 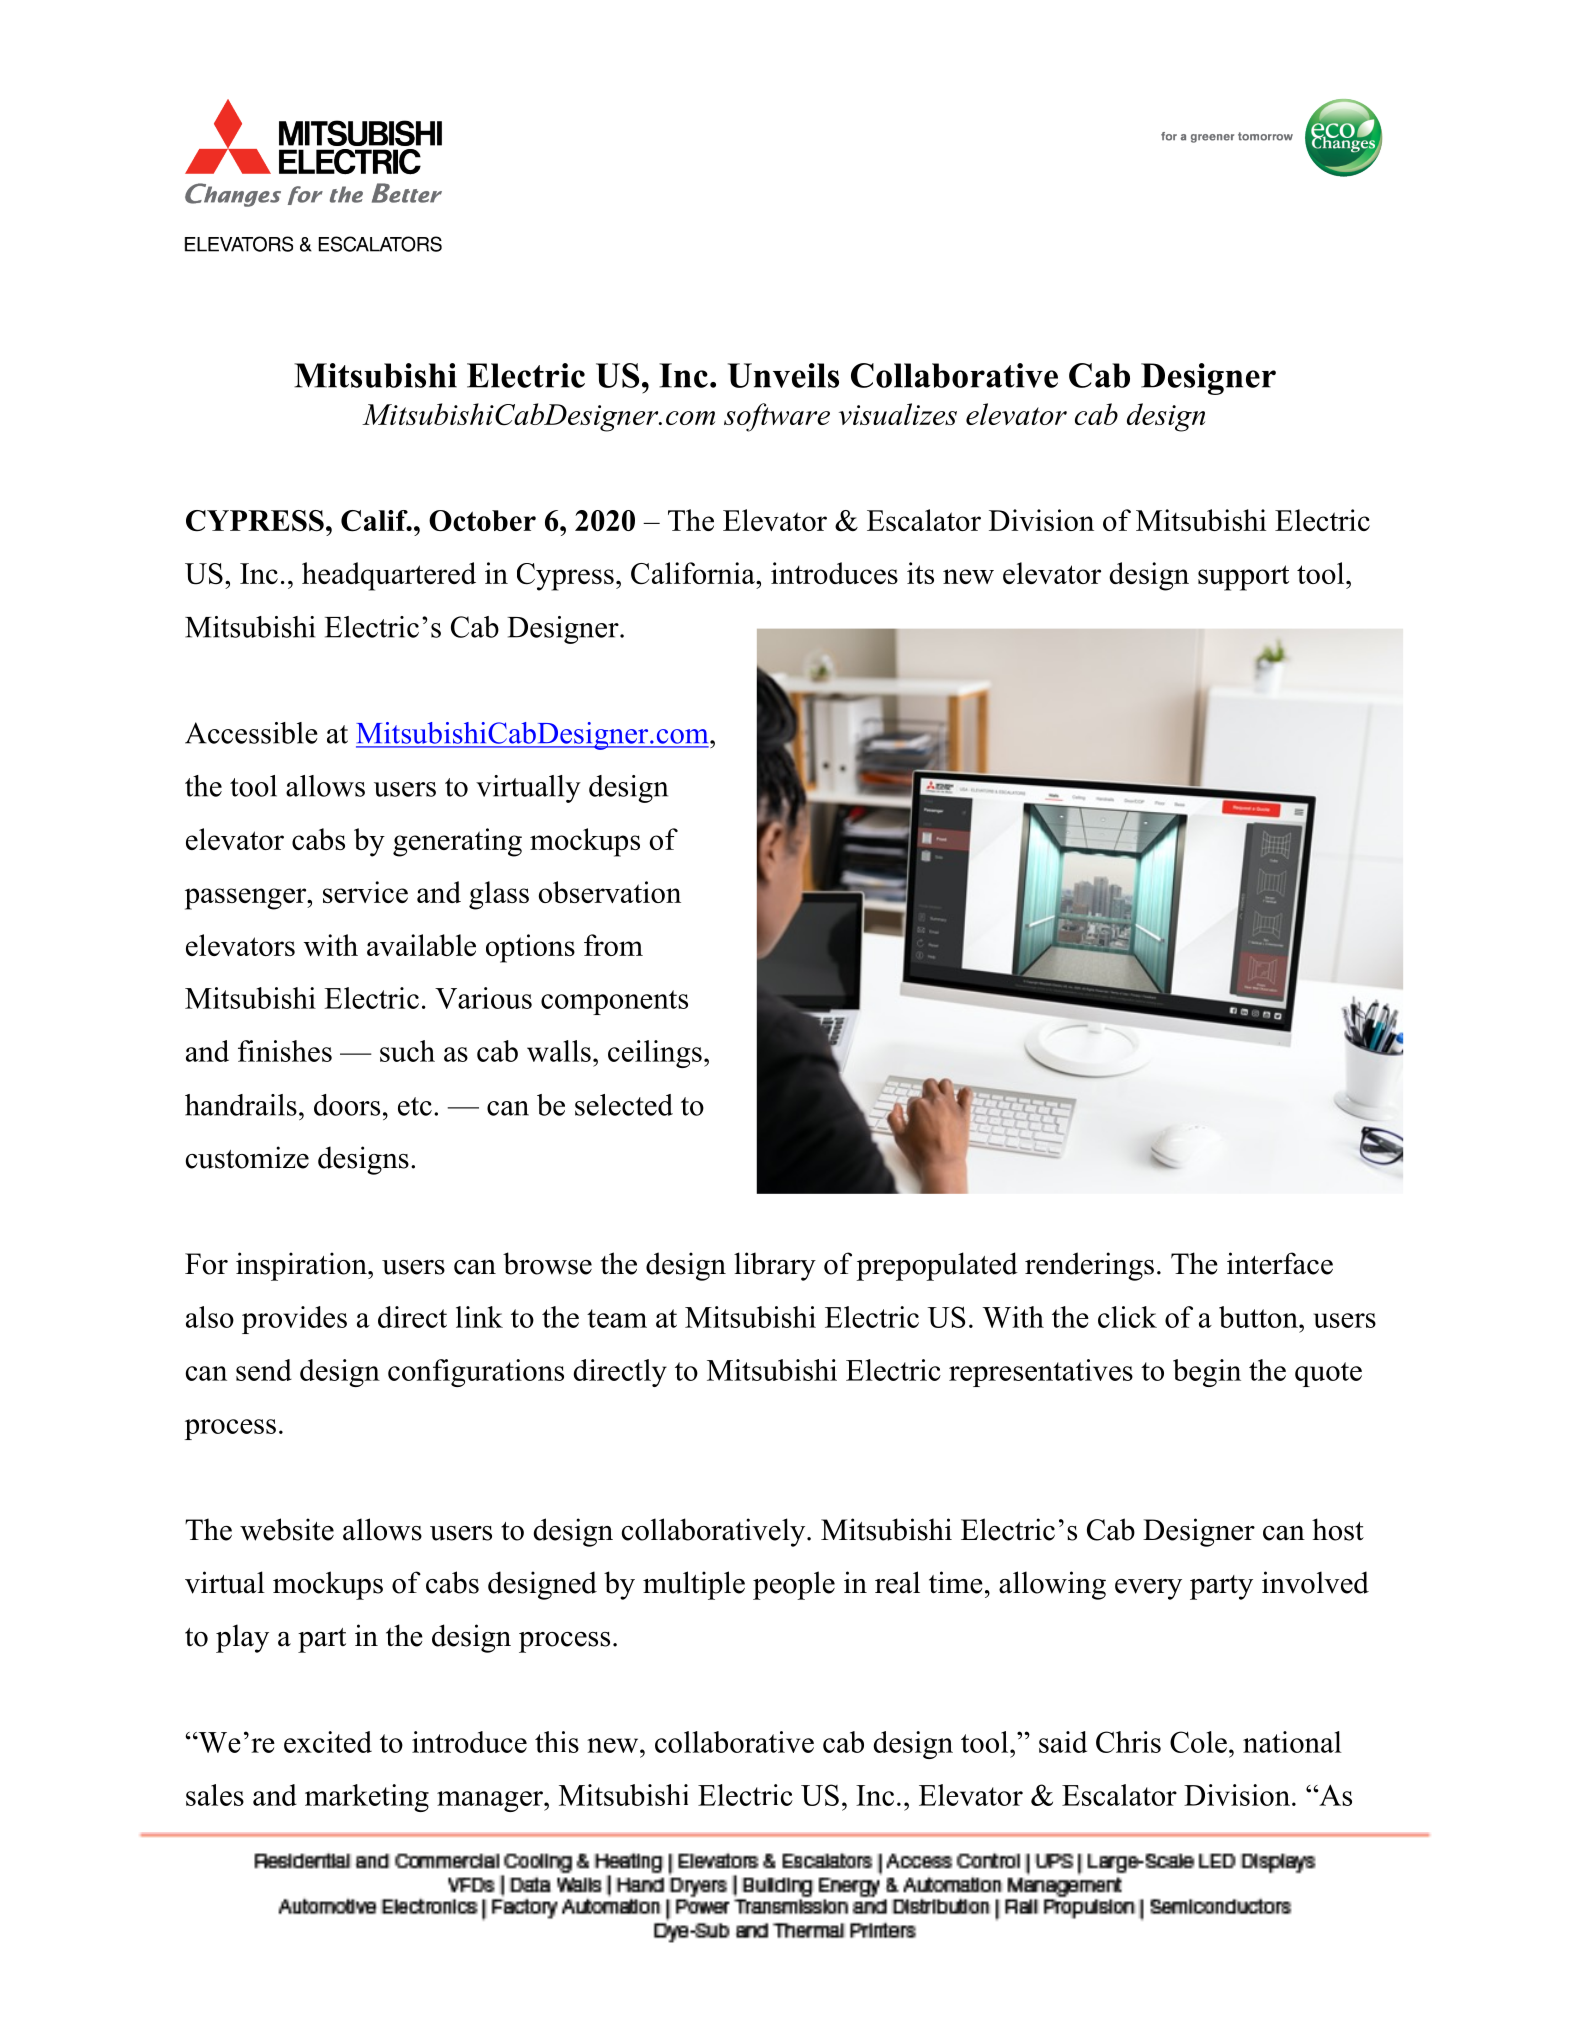 What do you see at coordinates (777, 417) in the screenshot?
I see `software` at bounding box center [777, 417].
